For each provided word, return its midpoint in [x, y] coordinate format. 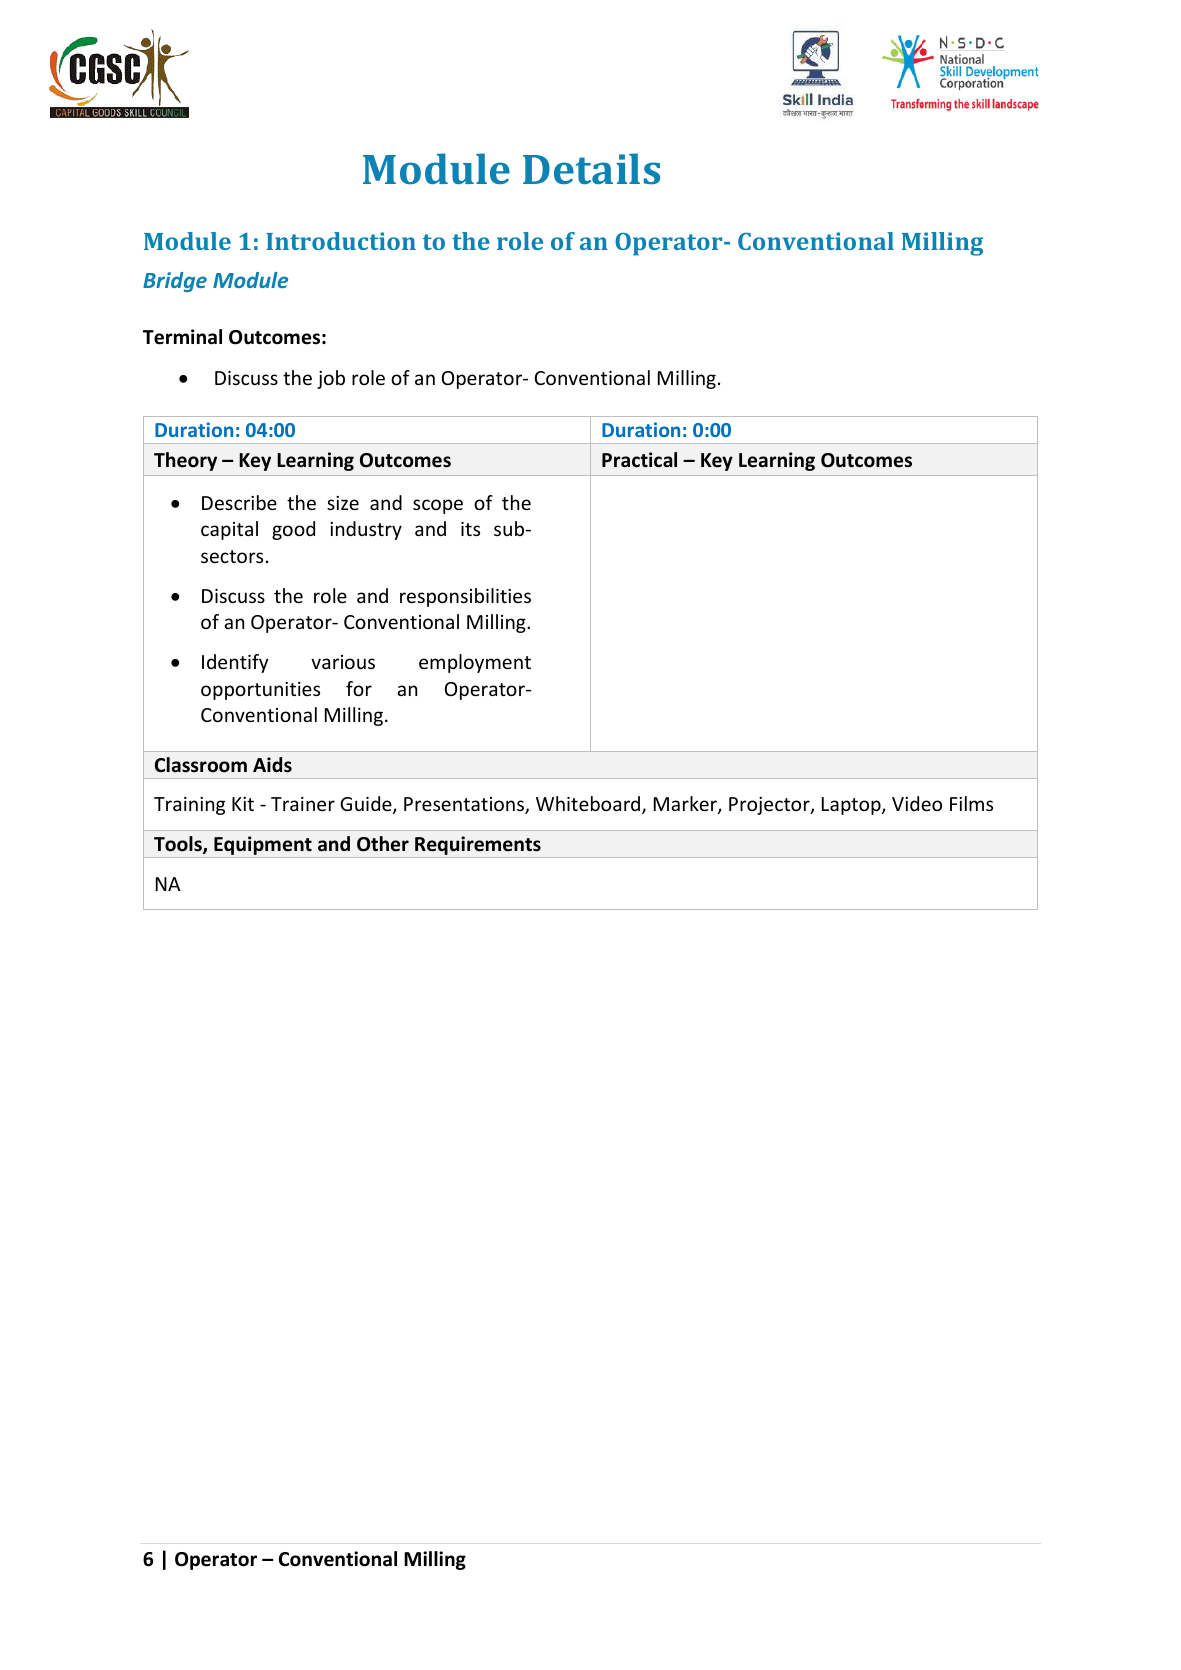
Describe [239, 502]
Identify [235, 663]
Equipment [263, 847]
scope [438, 506]
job [331, 379]
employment [475, 663]
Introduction [341, 241]
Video [917, 803]
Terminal [182, 337]
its [470, 529]
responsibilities [465, 597]
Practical [639, 460]
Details [591, 169]
